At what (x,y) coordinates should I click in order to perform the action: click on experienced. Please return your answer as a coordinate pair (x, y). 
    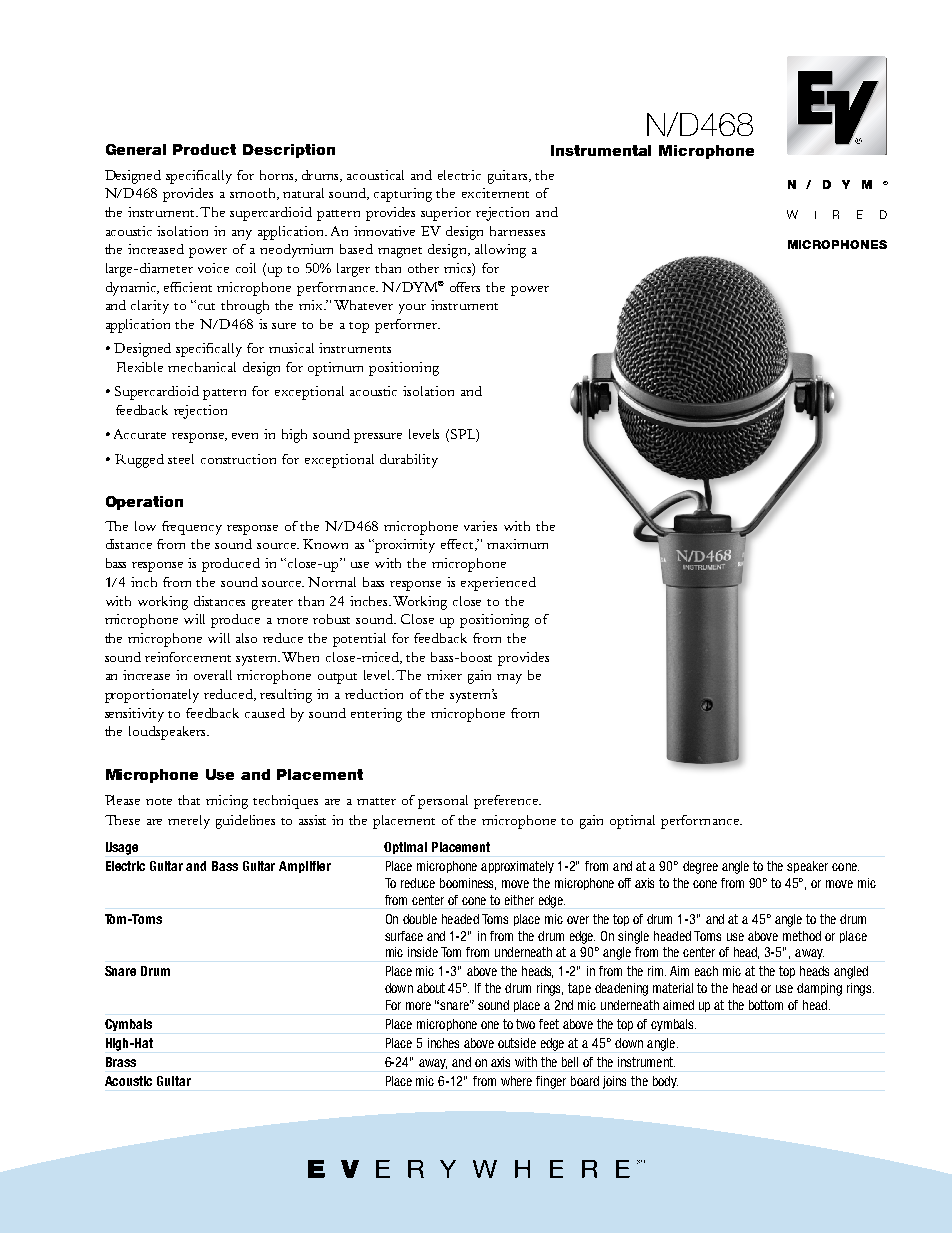
    Looking at the image, I should click on (498, 584).
